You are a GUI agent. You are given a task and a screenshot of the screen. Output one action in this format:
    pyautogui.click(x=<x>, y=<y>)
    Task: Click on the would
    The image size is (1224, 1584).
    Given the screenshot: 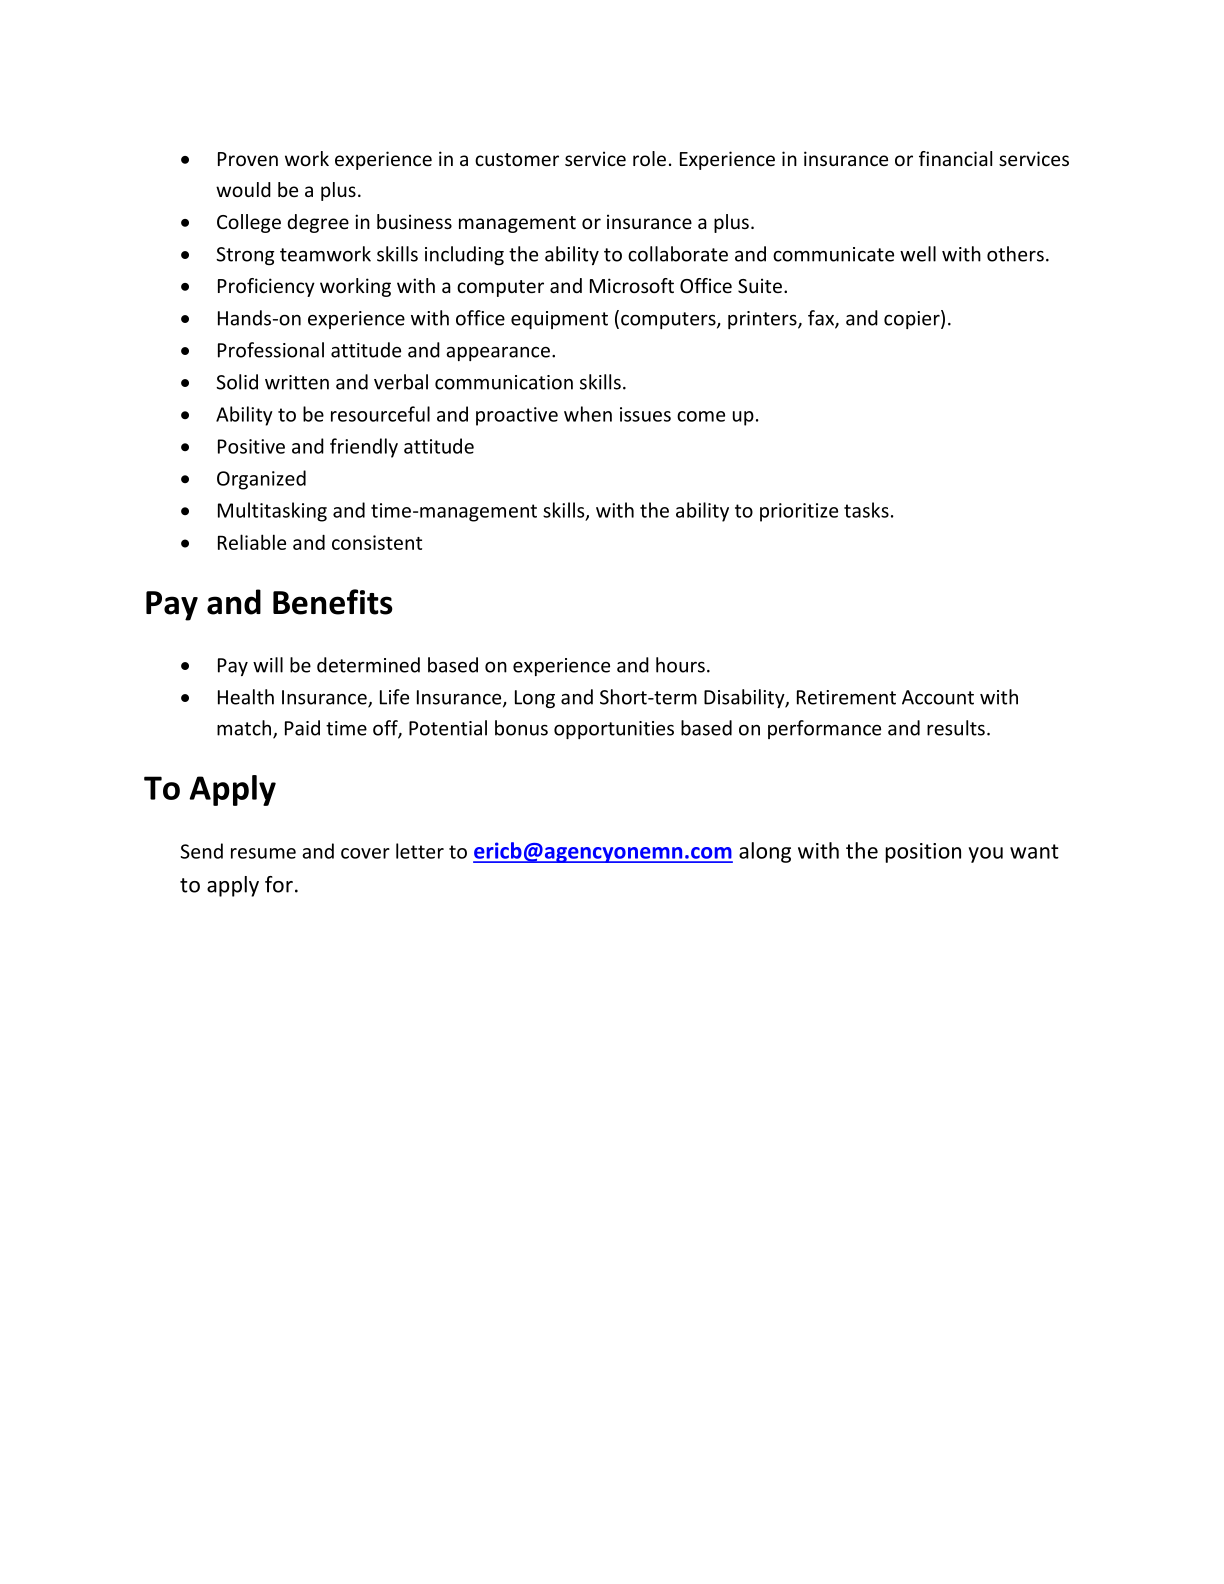 What is the action you would take?
    pyautogui.click(x=243, y=189)
